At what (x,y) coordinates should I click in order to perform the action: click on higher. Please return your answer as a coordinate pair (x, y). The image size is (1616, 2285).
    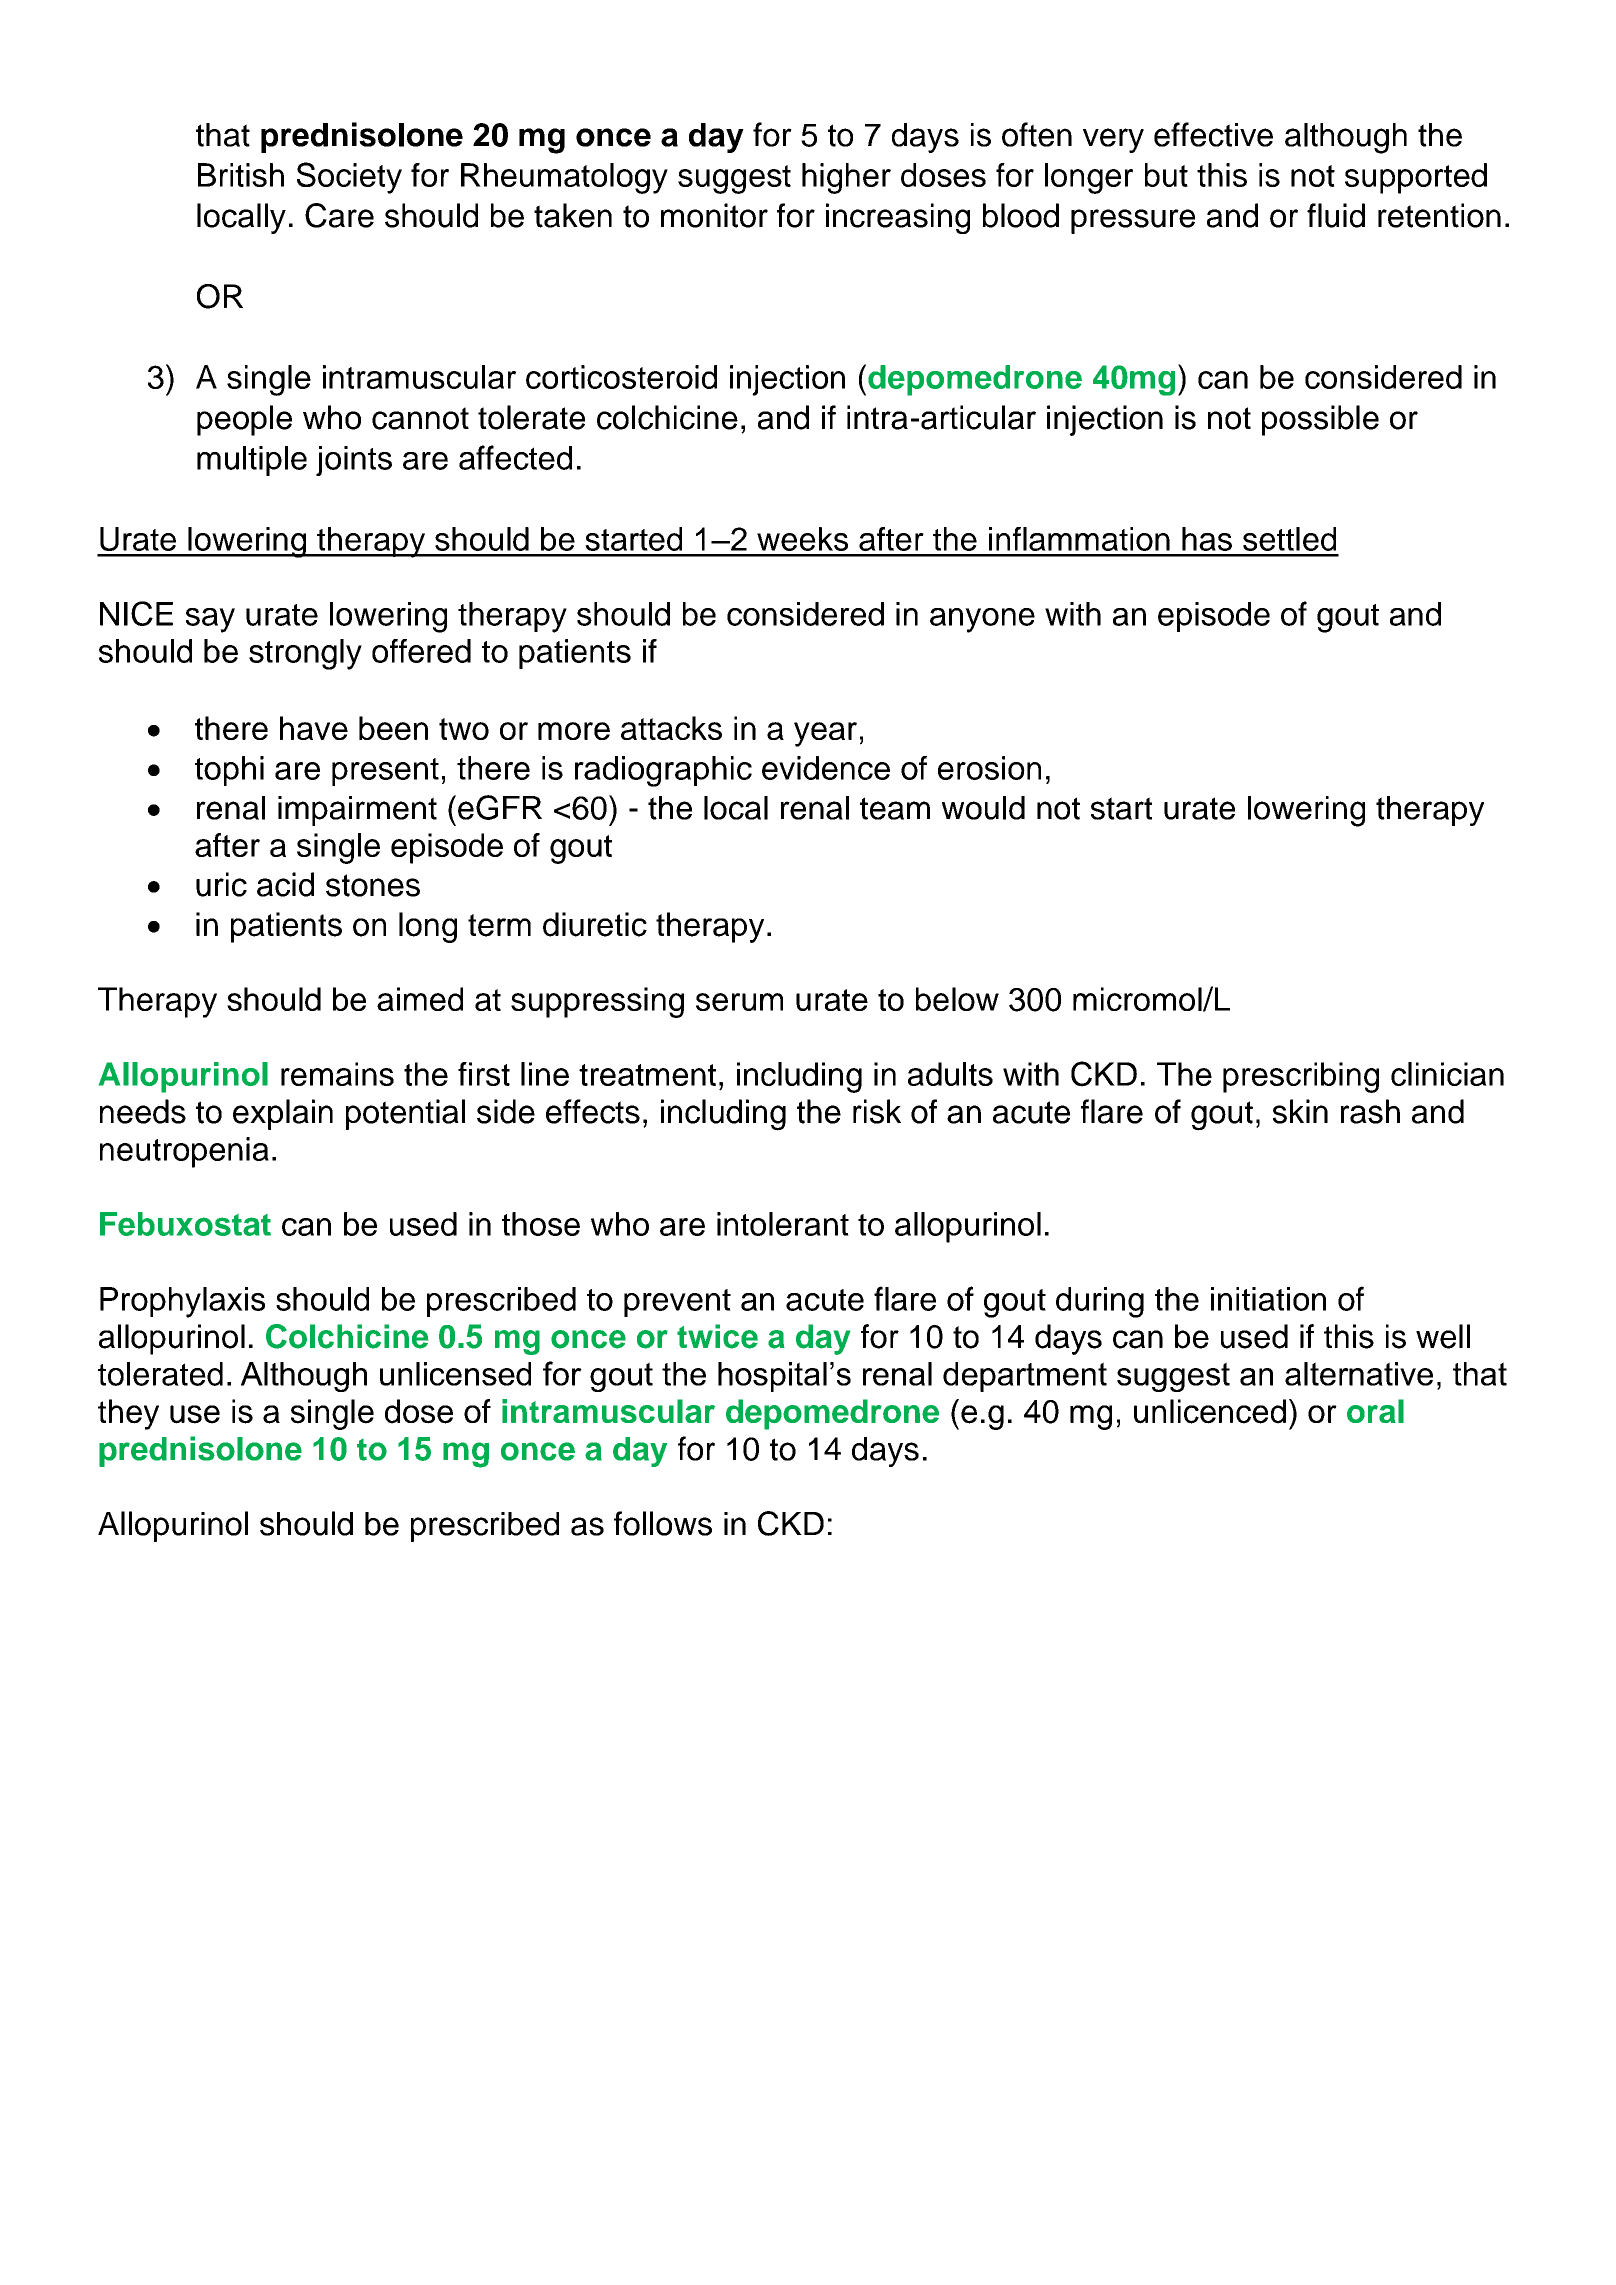
    Looking at the image, I should click on (846, 178).
